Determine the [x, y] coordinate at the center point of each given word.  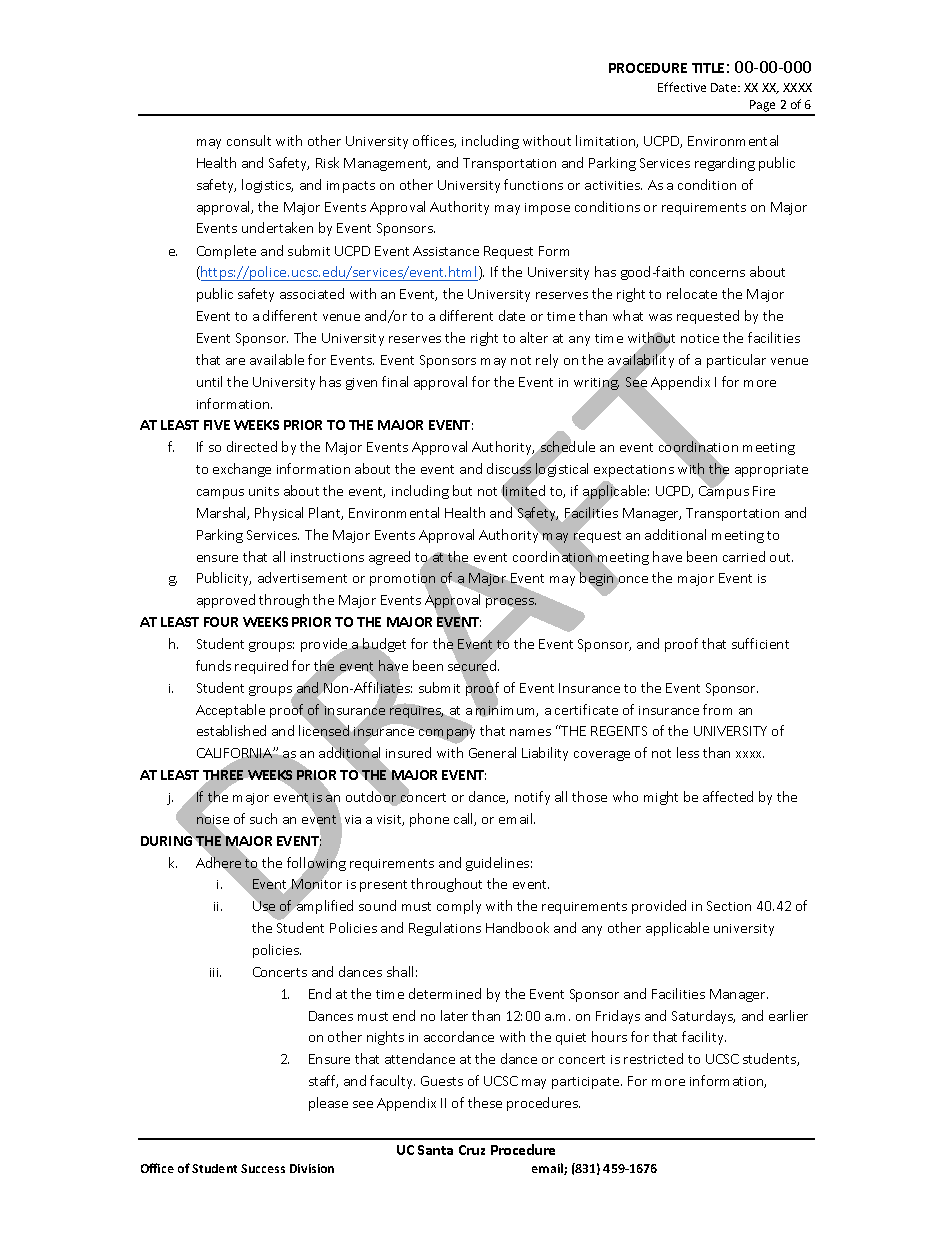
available [277, 359]
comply [459, 907]
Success [263, 1168]
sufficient [760, 643]
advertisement [302, 577]
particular [736, 361]
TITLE [708, 68]
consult [249, 140]
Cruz [472, 1150]
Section [729, 906]
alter [534, 337]
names [530, 732]
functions [533, 184]
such [263, 818]
